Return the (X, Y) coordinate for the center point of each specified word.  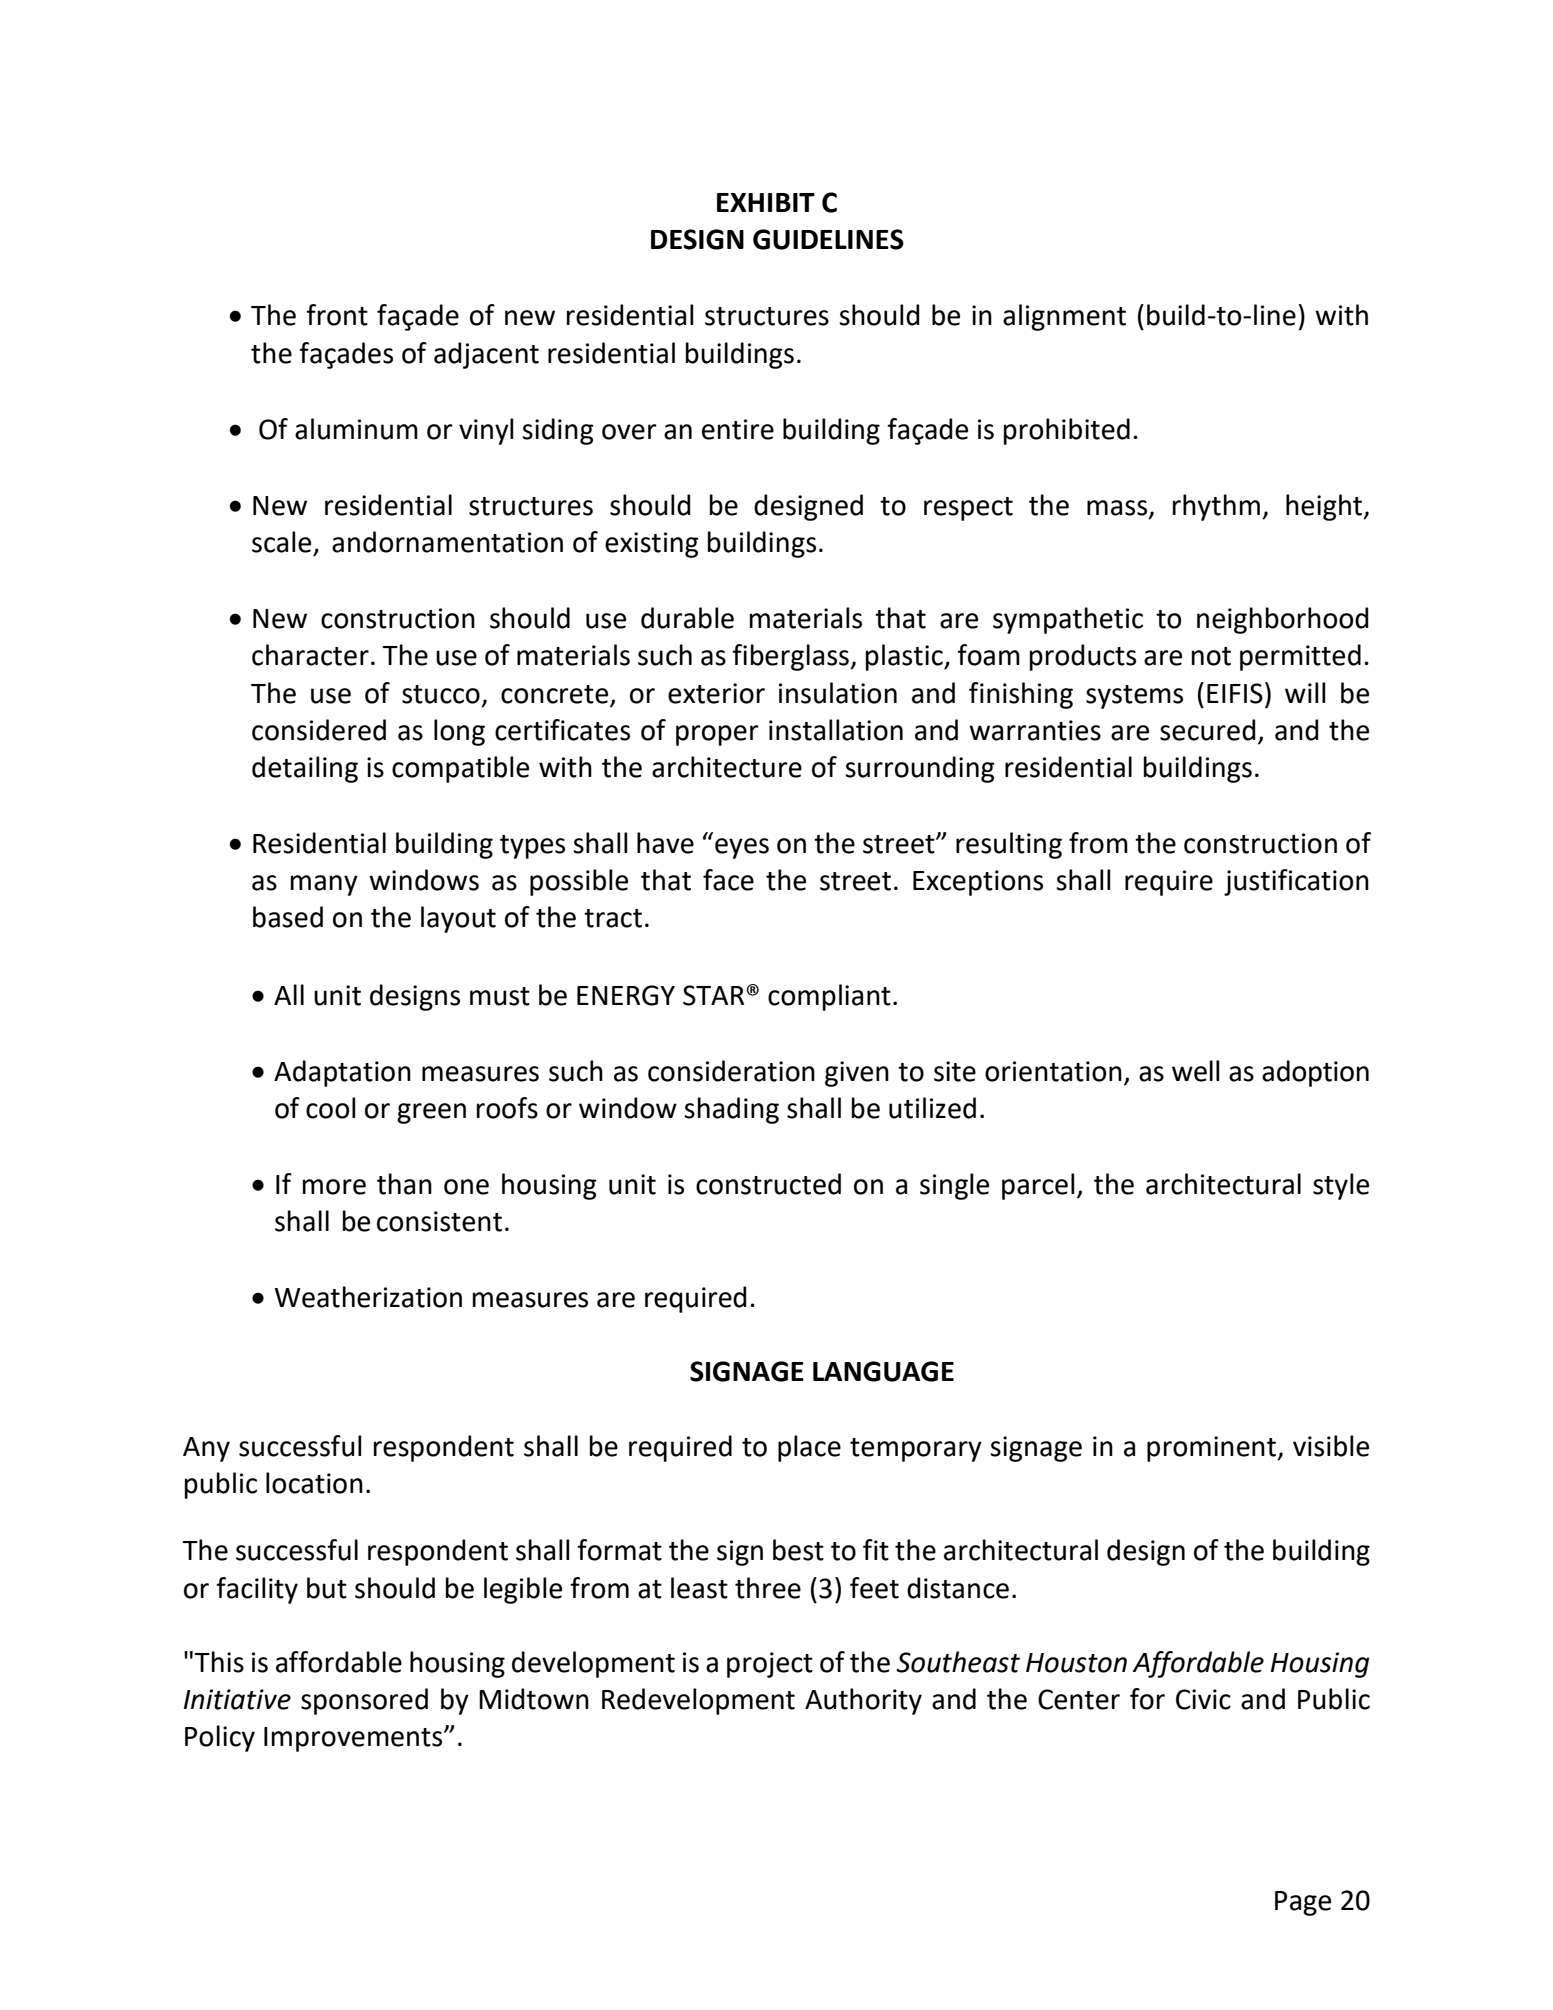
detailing (305, 769)
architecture (727, 767)
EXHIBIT (766, 202)
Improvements (354, 1739)
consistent (439, 1221)
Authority (863, 1701)
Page (1303, 1903)
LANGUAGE (883, 1371)
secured (1208, 730)
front (337, 315)
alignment (1064, 317)
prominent (1212, 1449)
